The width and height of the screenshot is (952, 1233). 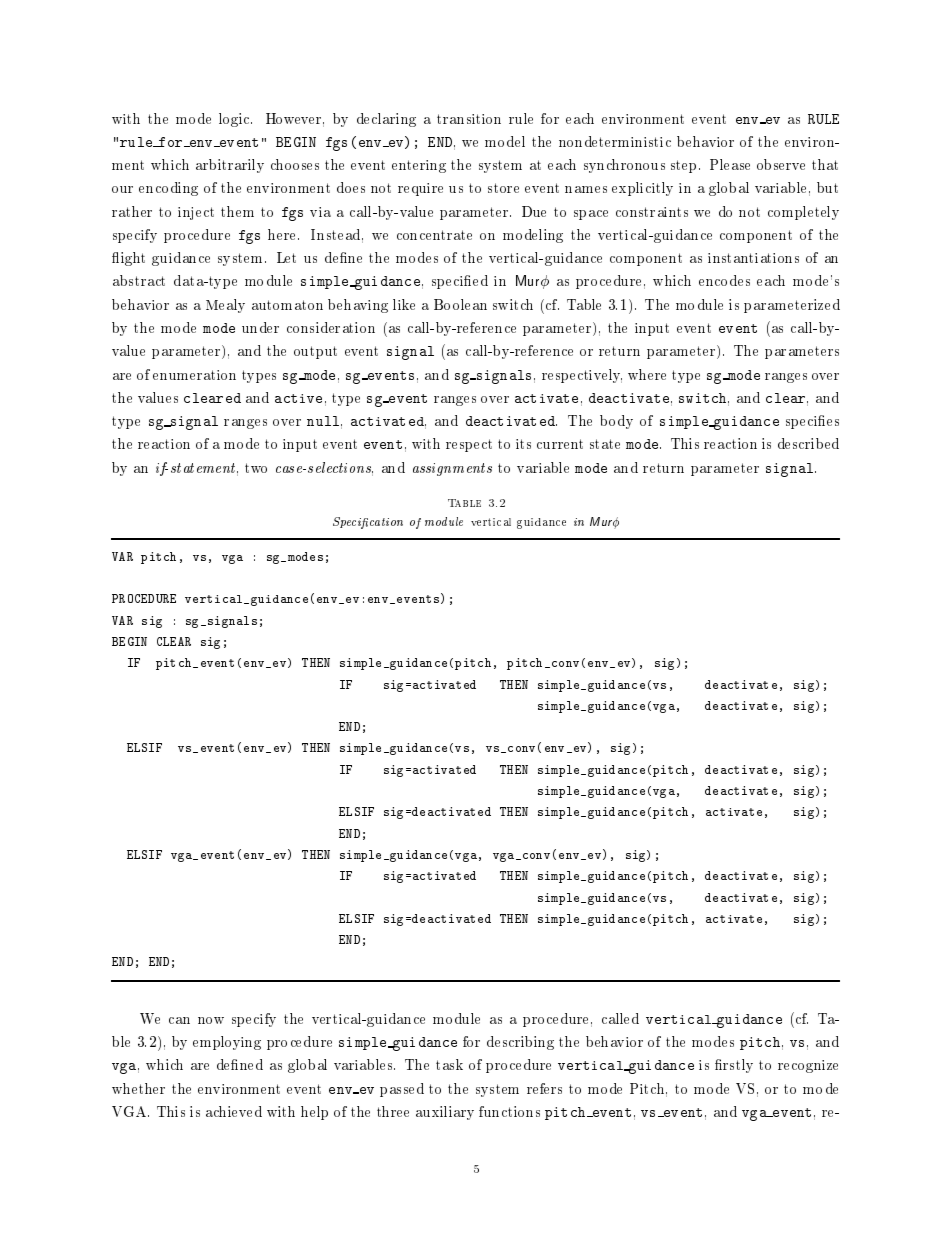 I want to click on Please, so click(x=730, y=164).
